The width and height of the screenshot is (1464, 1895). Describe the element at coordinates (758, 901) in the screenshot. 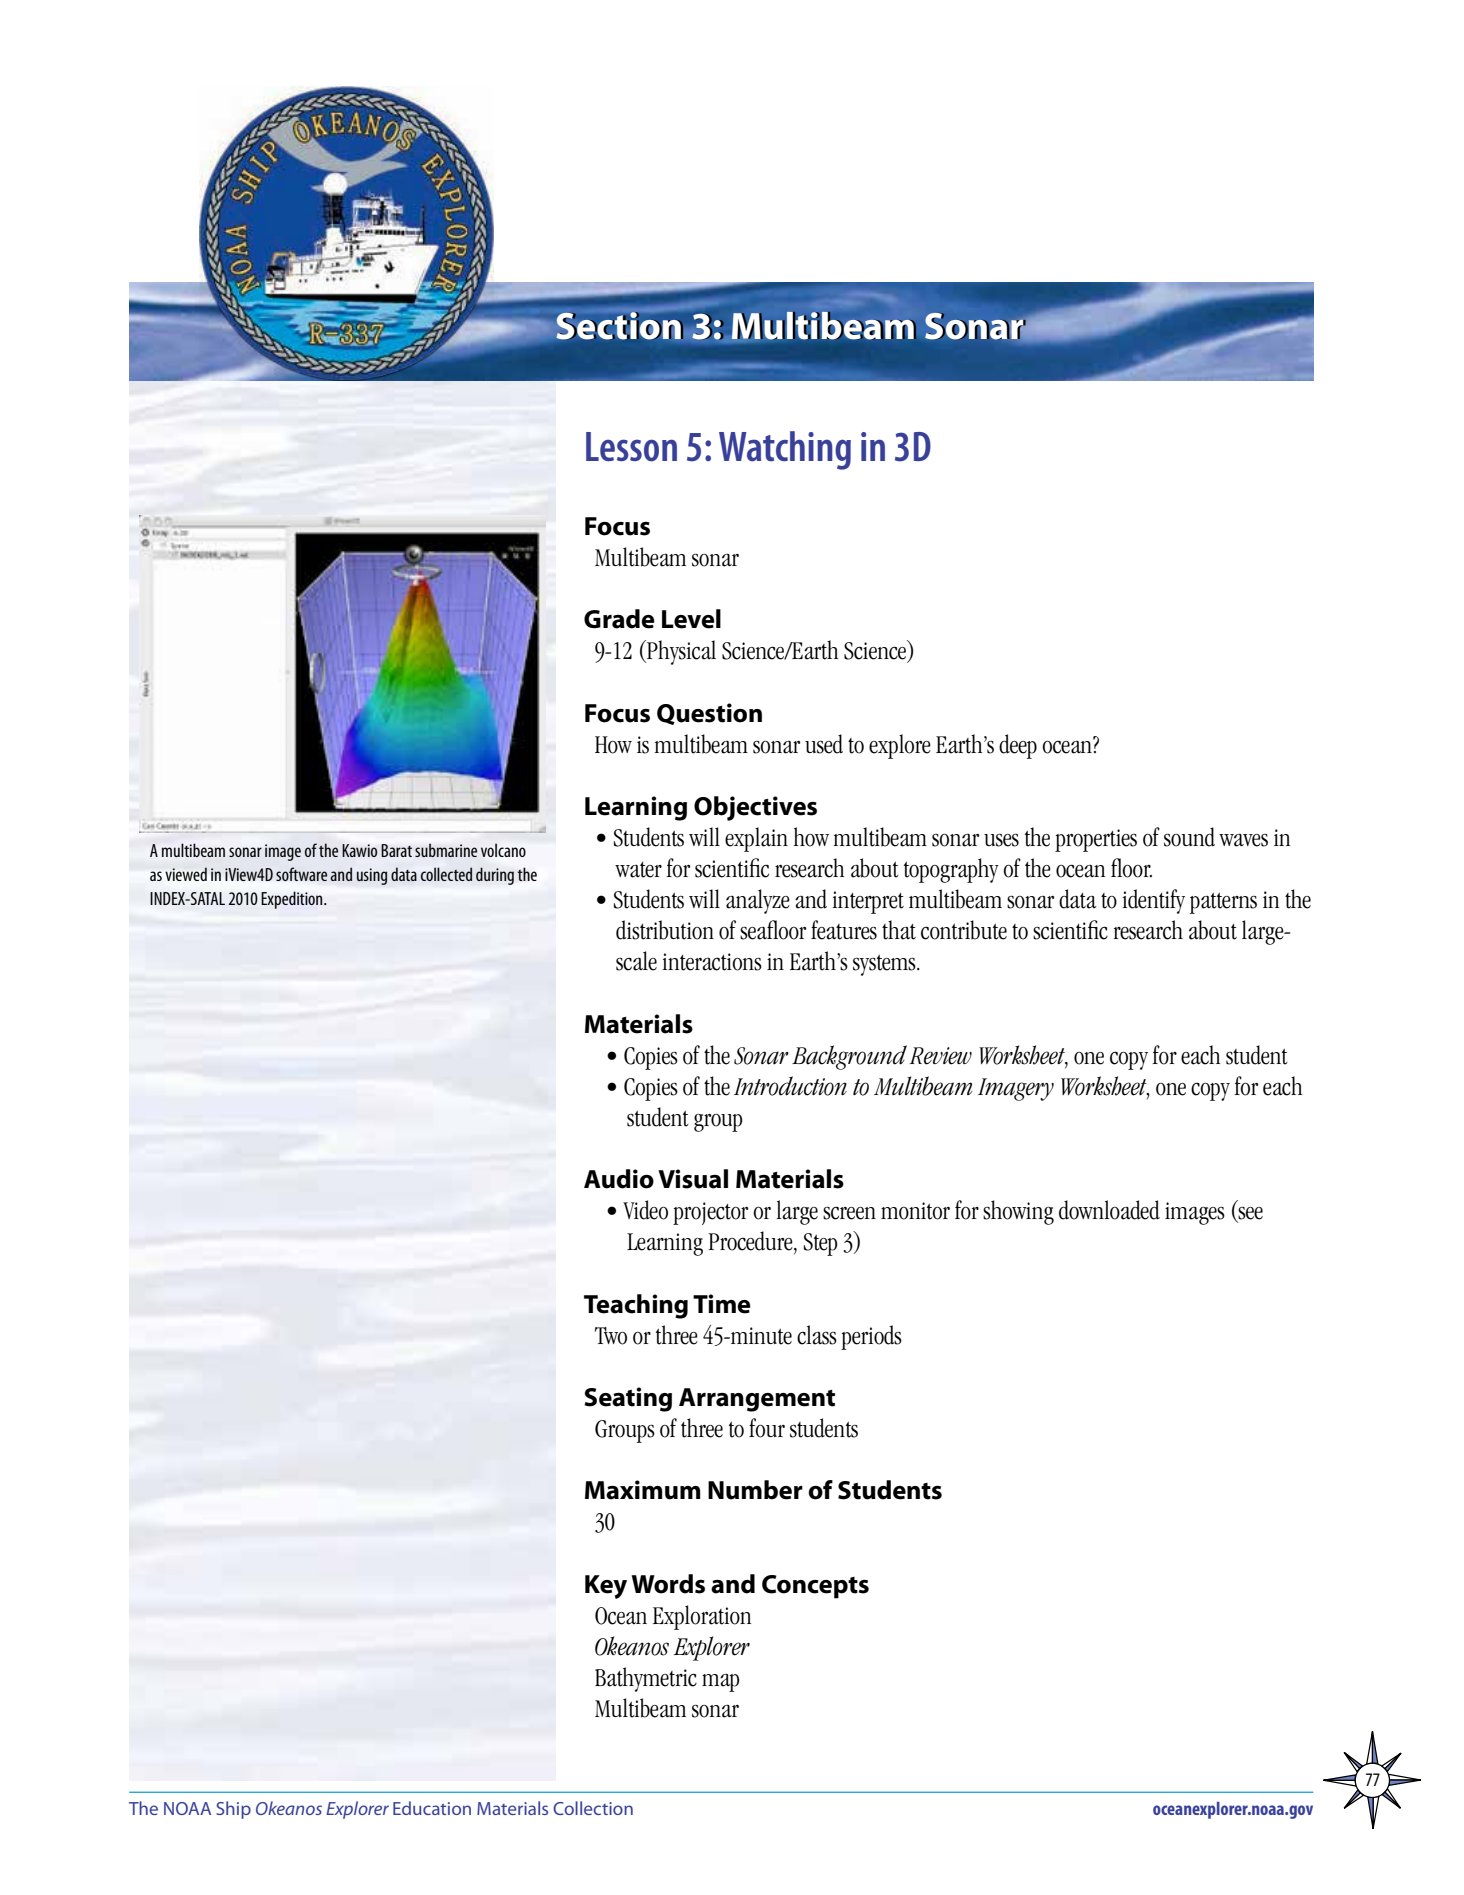

I see `analyze` at that location.
